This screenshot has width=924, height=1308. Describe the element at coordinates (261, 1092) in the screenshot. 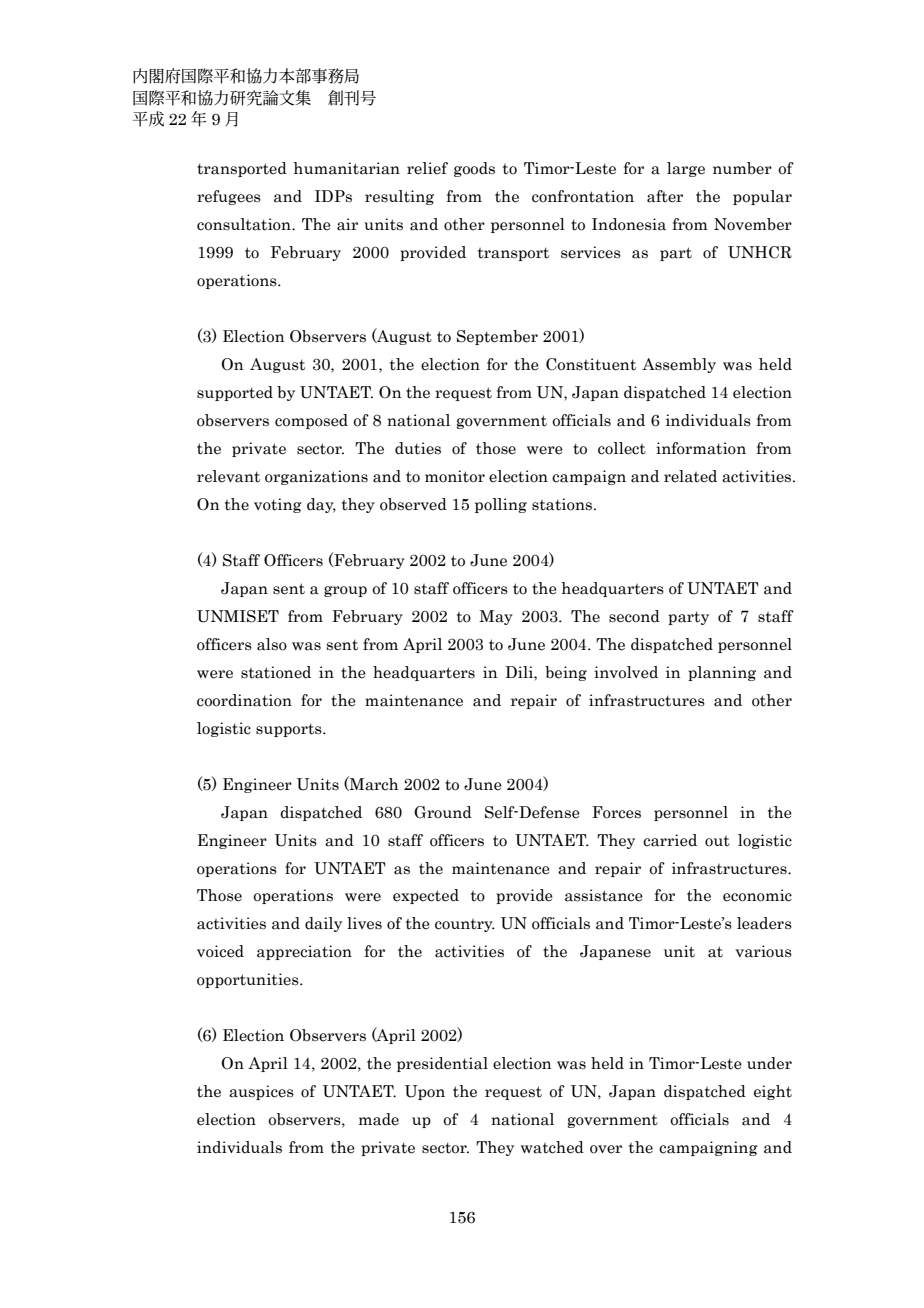

I see `auspices` at that location.
